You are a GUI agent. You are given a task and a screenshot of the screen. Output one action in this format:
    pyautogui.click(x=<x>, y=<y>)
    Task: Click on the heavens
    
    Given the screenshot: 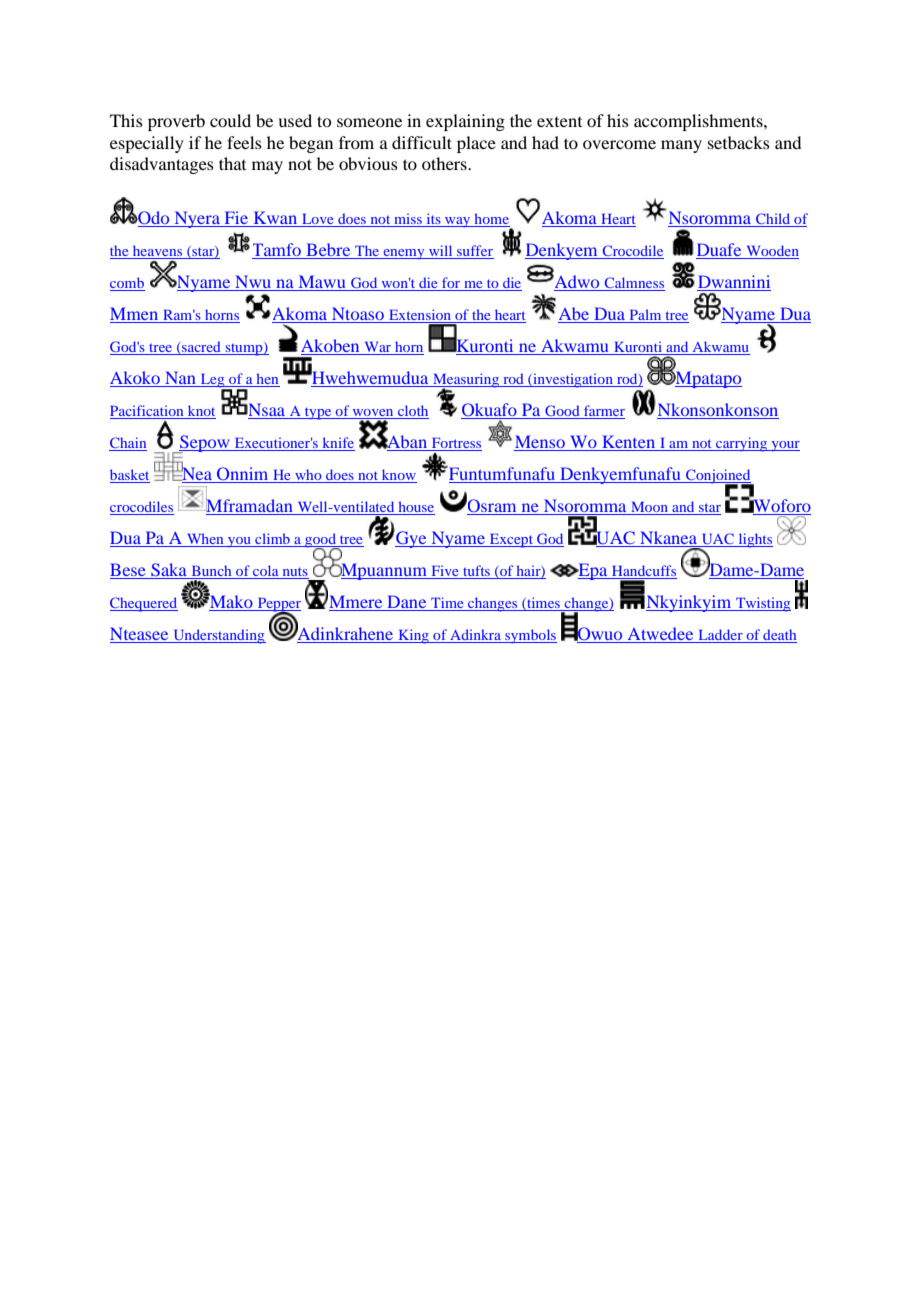 What is the action you would take?
    pyautogui.click(x=157, y=252)
